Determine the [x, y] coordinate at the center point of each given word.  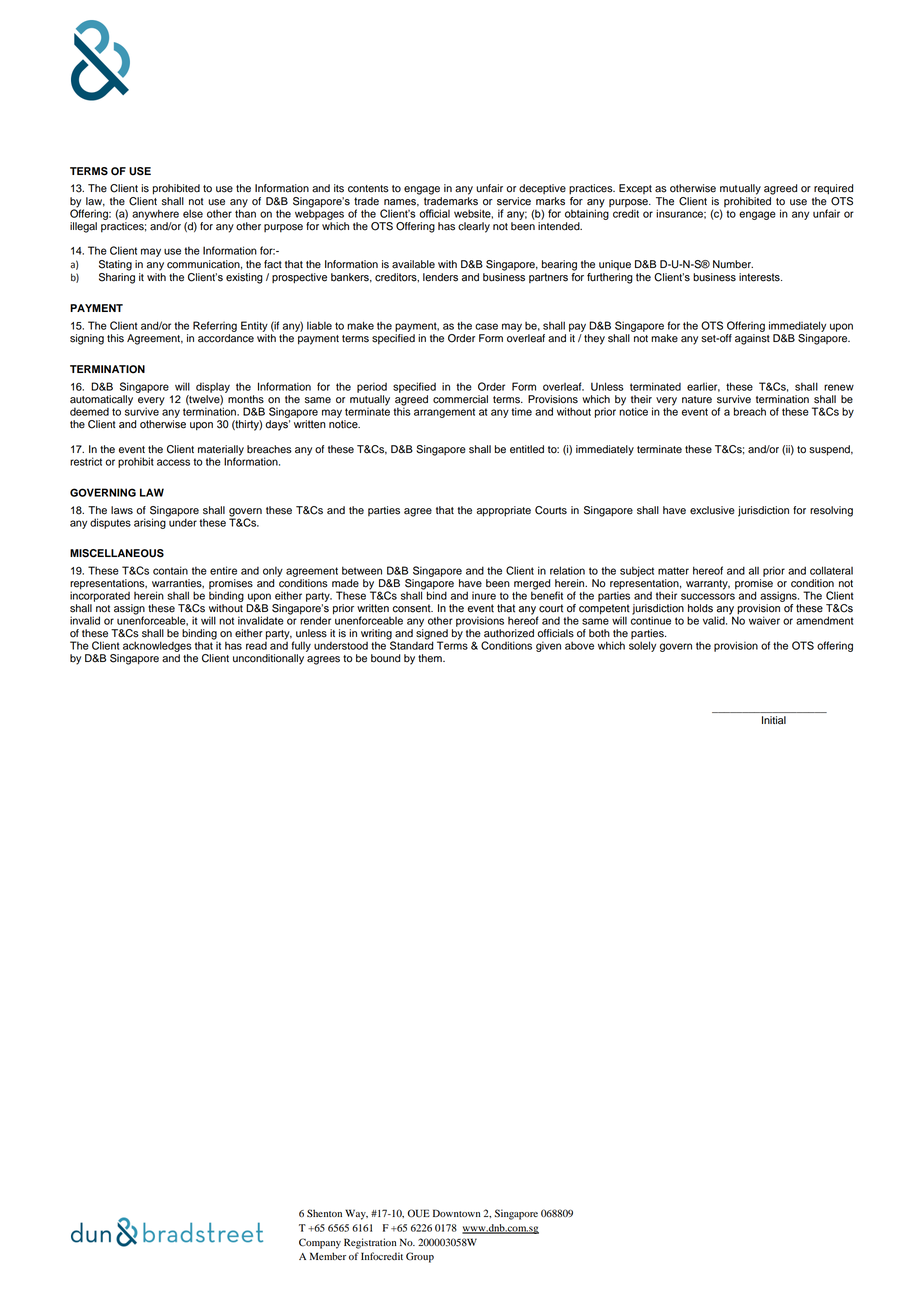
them [431, 658]
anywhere [155, 214]
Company [320, 1243]
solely [642, 646]
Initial [774, 720]
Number [733, 264]
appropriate [504, 511]
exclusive [712, 510]
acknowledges [157, 648]
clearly [474, 227]
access [173, 462]
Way [356, 1214]
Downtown [457, 1213]
